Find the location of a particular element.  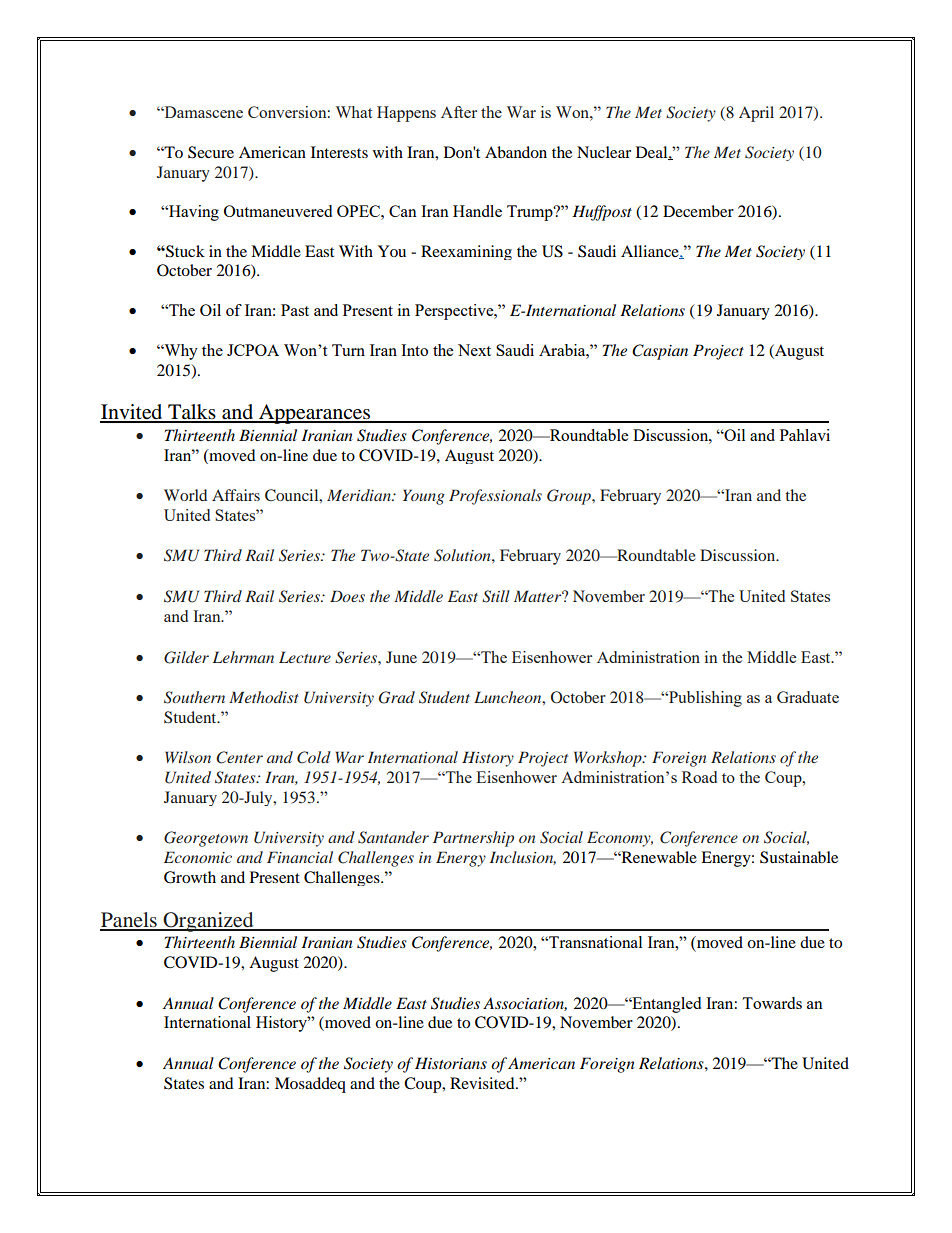

Lecture is located at coordinates (305, 657).
